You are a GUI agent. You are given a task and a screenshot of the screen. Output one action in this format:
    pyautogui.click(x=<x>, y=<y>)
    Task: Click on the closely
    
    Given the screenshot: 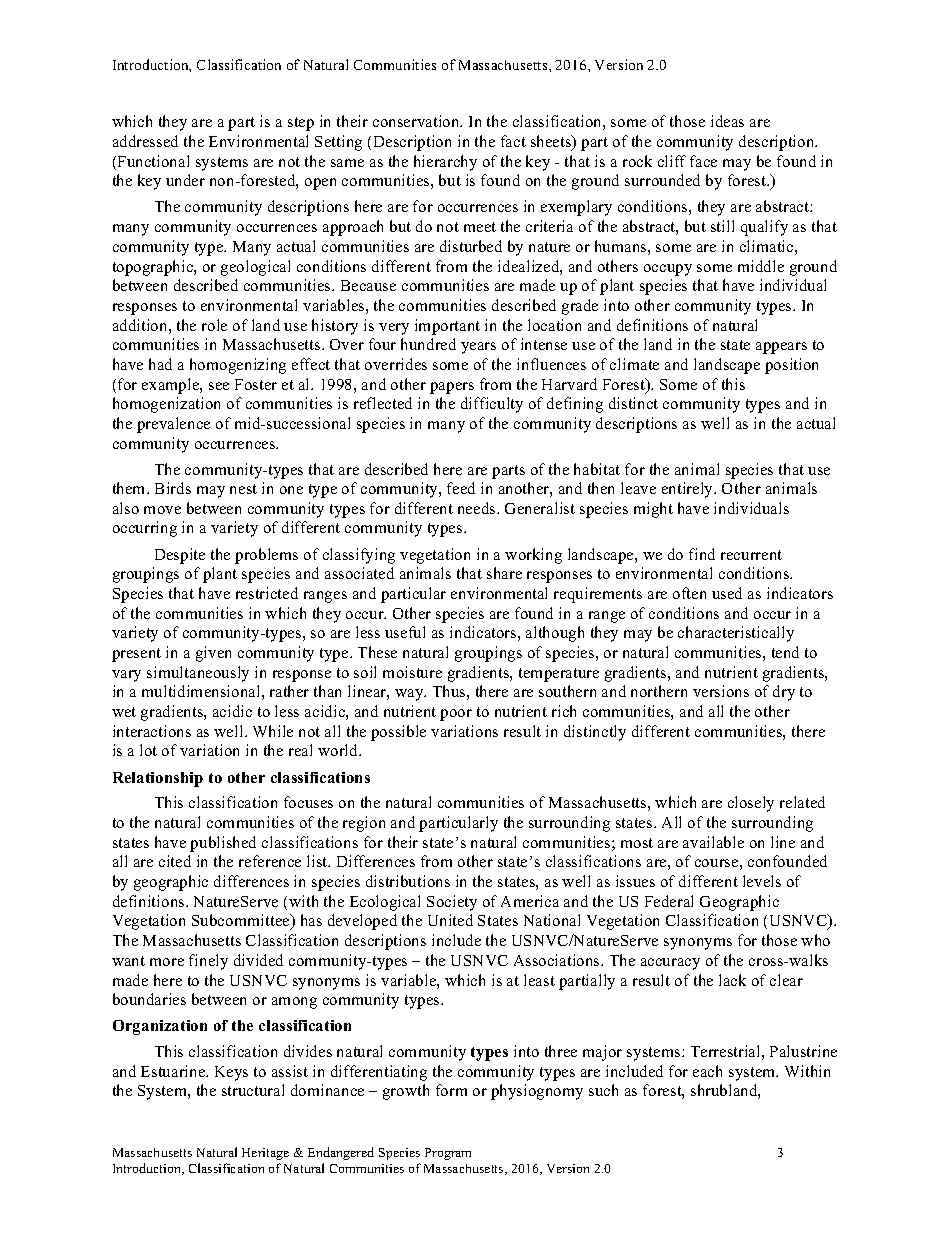 What is the action you would take?
    pyautogui.click(x=751, y=804)
